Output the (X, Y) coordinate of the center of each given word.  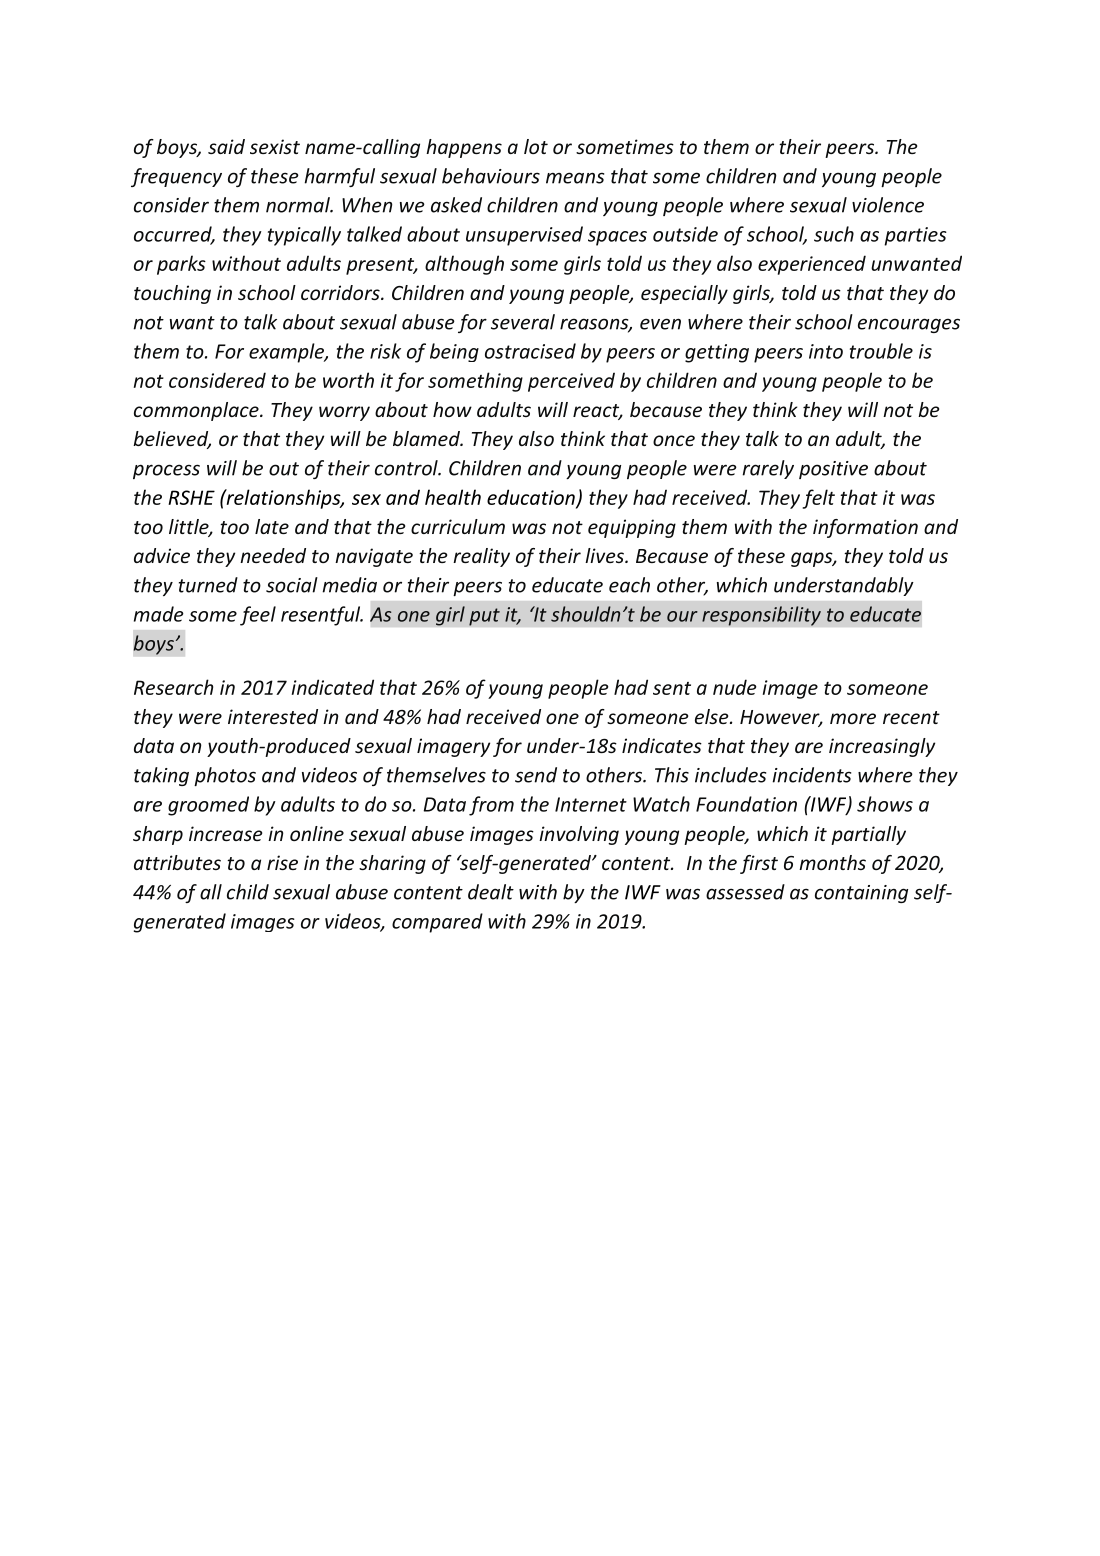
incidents (811, 775)
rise (282, 862)
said (226, 146)
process (166, 471)
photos (225, 776)
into (826, 351)
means (575, 178)
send (536, 775)
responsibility (761, 616)
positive (833, 470)
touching (172, 294)
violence (888, 205)
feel (258, 616)
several (523, 322)
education (532, 498)
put (484, 617)
